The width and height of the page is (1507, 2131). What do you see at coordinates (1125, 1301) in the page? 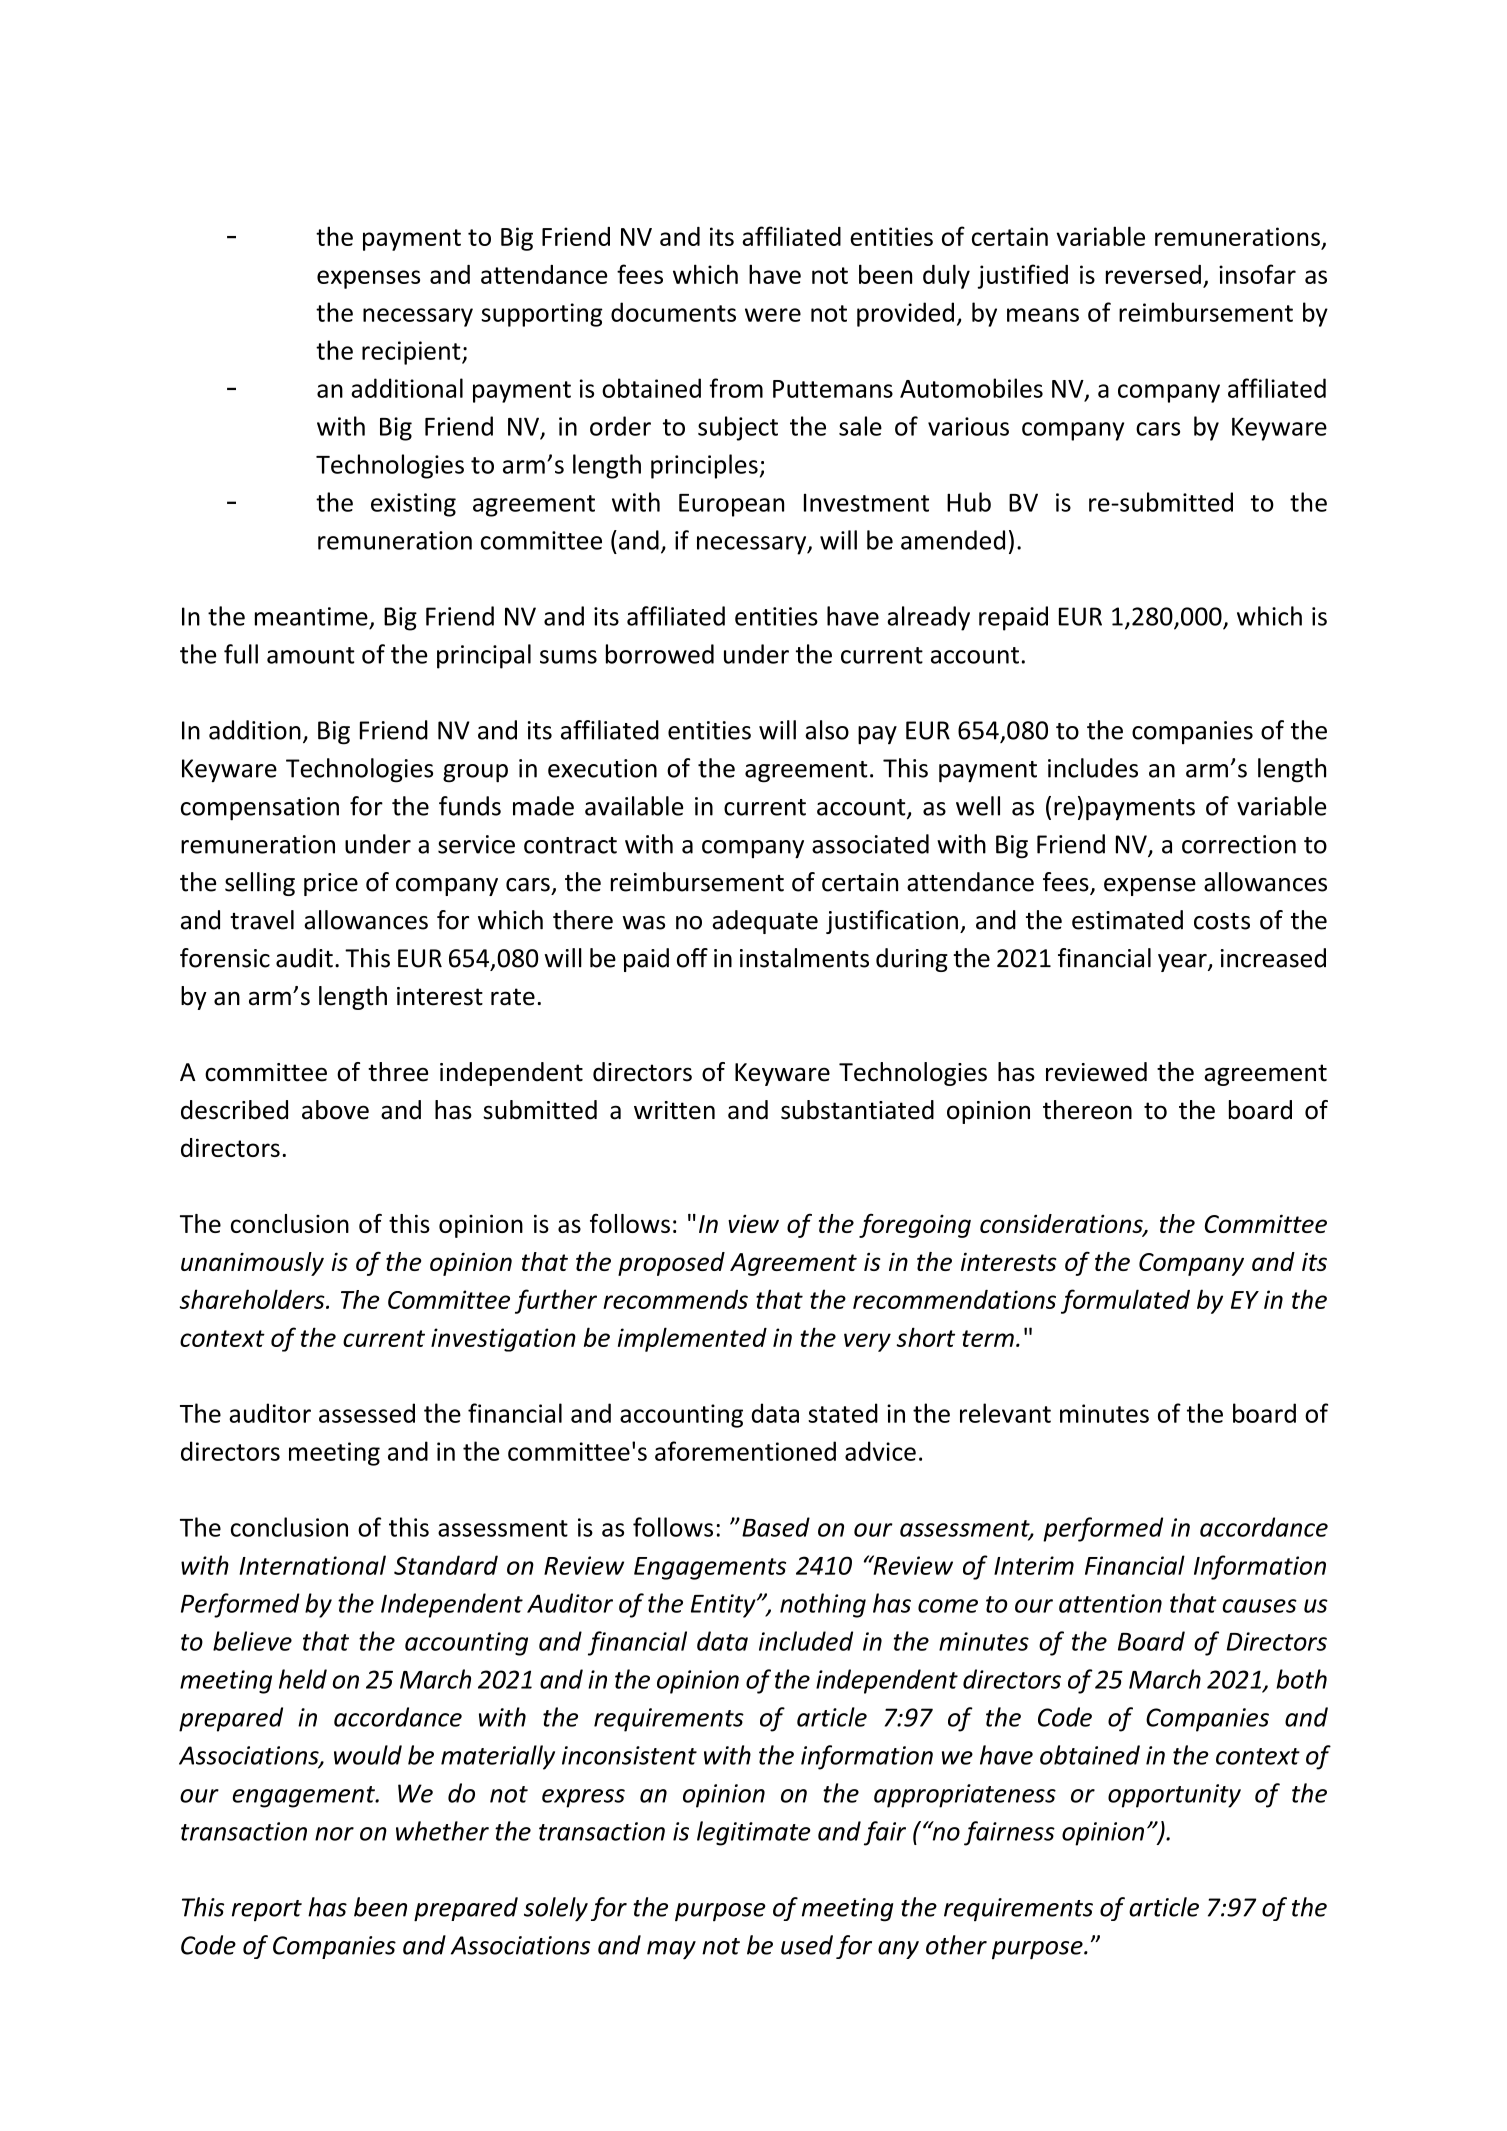
I see `formulated` at bounding box center [1125, 1301].
